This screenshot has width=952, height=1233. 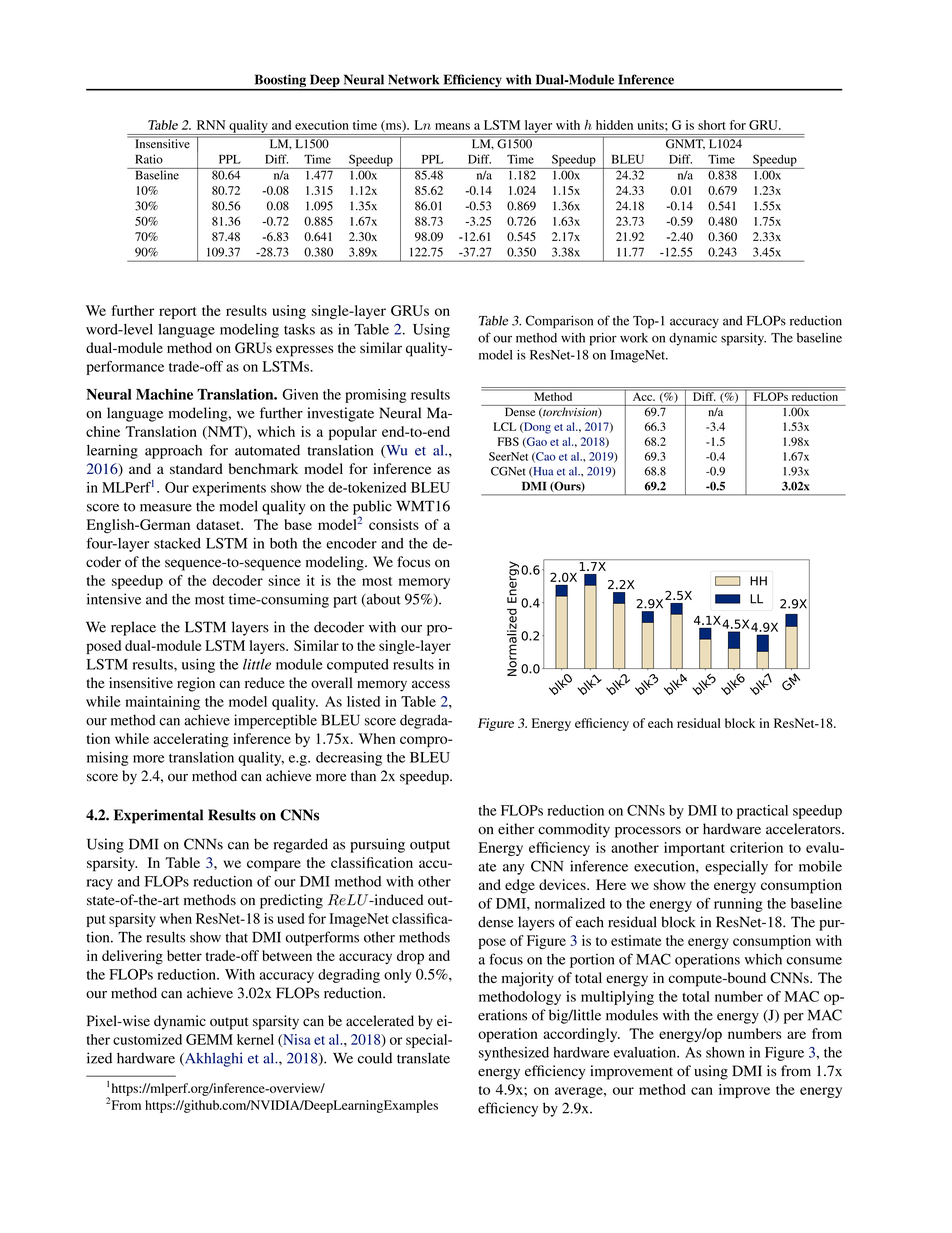 I want to click on practical, so click(x=762, y=812).
